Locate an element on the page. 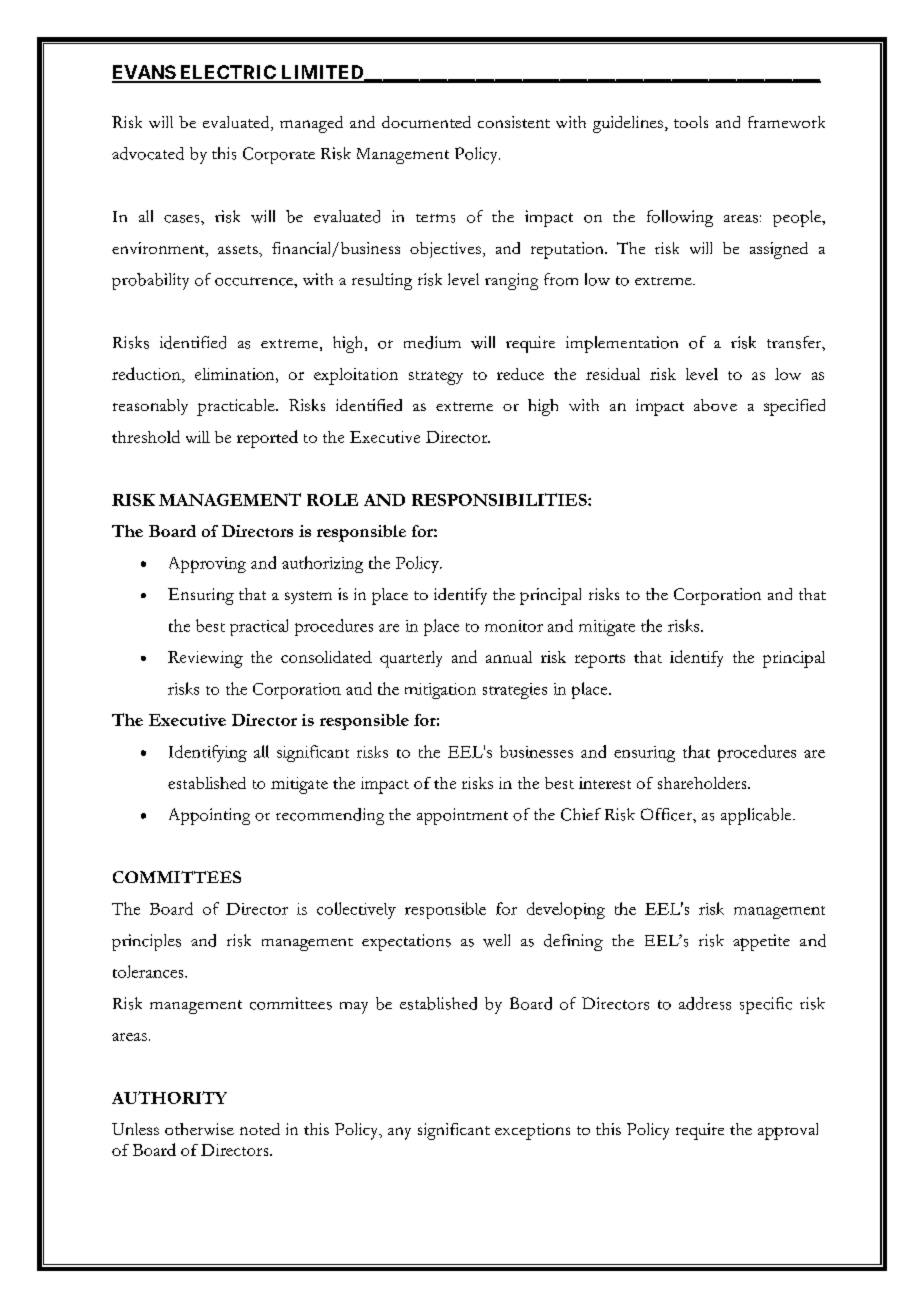  Approving is located at coordinates (207, 565).
